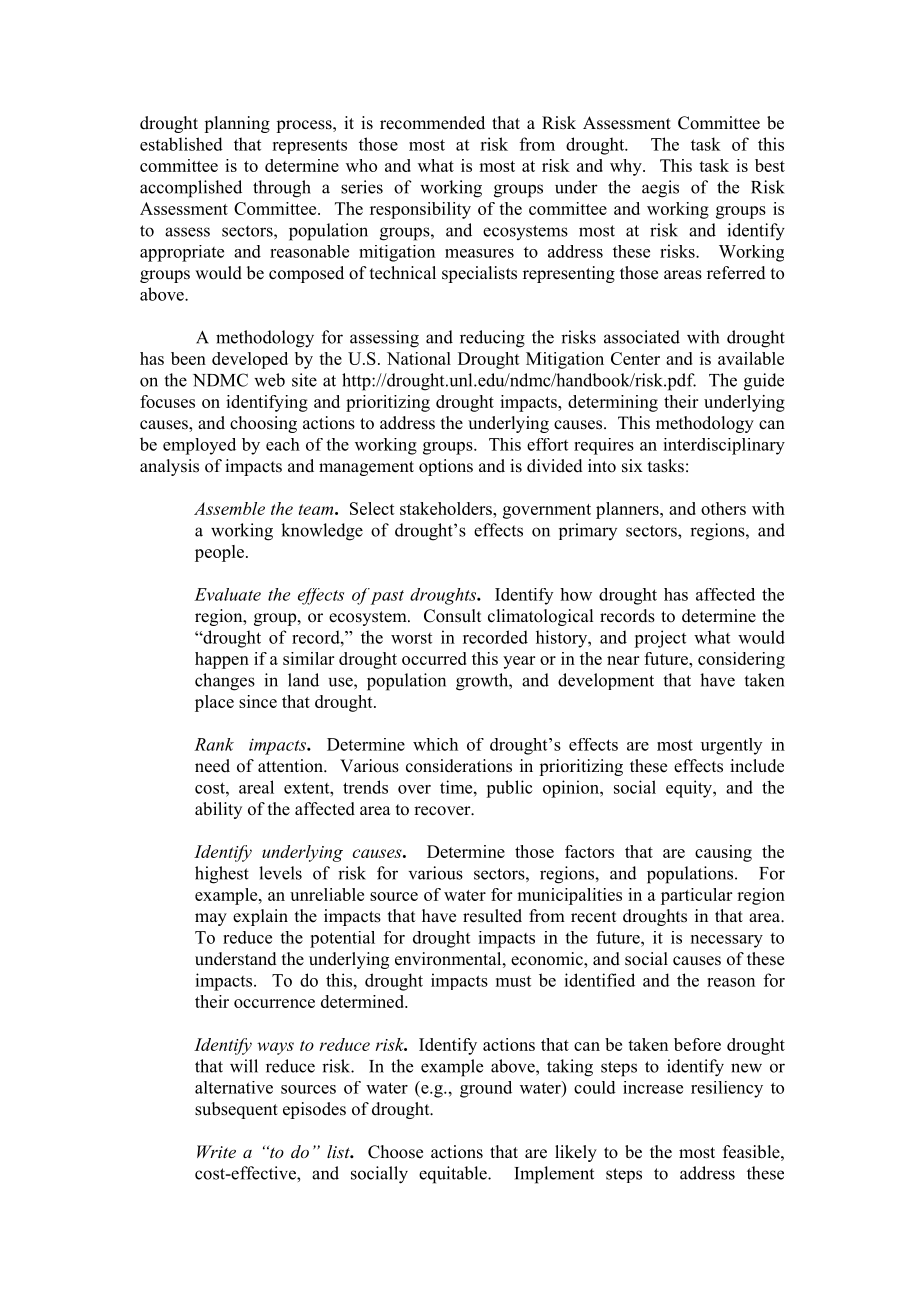 Image resolution: width=924 pixels, height=1308 pixels. I want to click on aegis, so click(660, 189).
